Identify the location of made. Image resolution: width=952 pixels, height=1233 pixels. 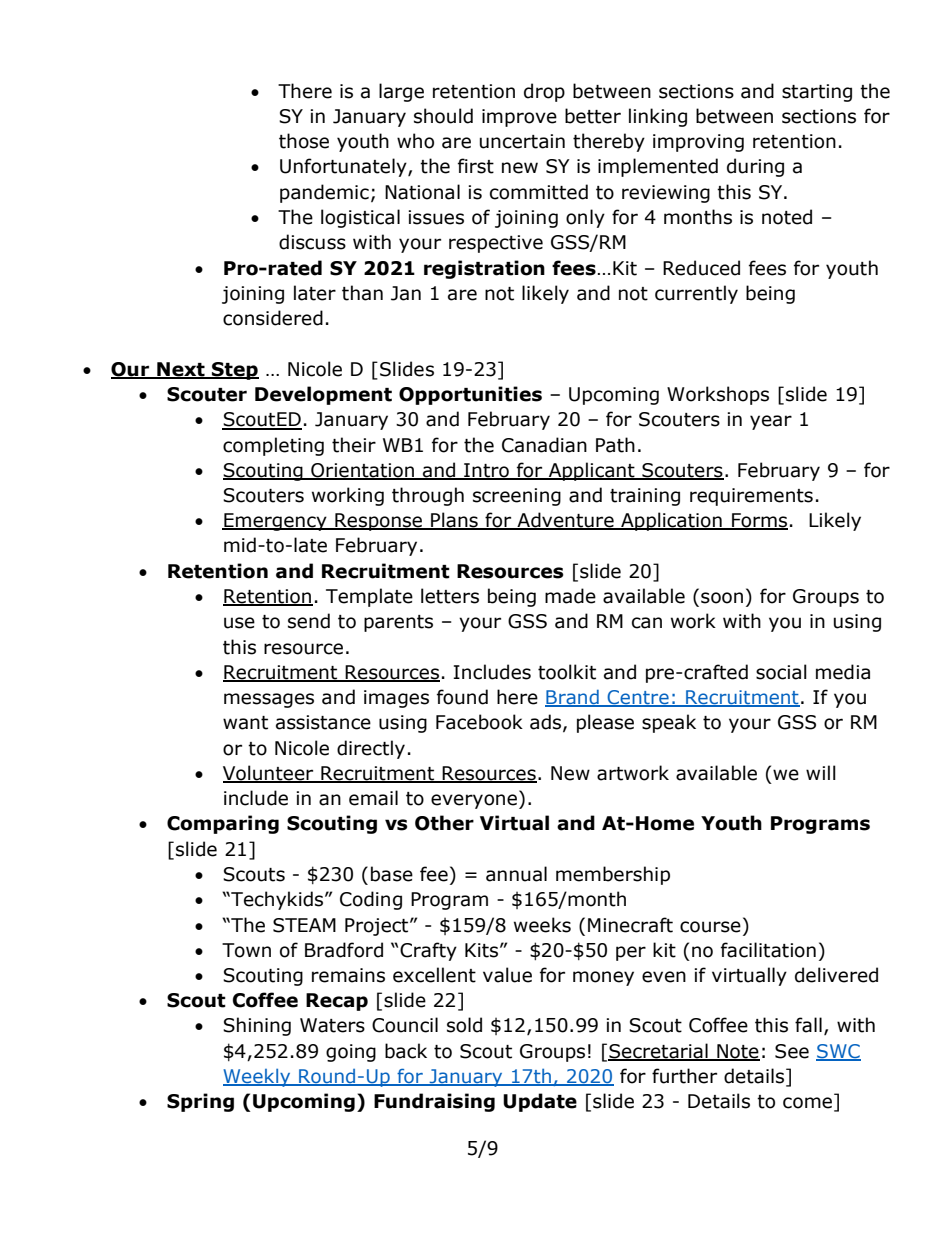
(570, 596).
